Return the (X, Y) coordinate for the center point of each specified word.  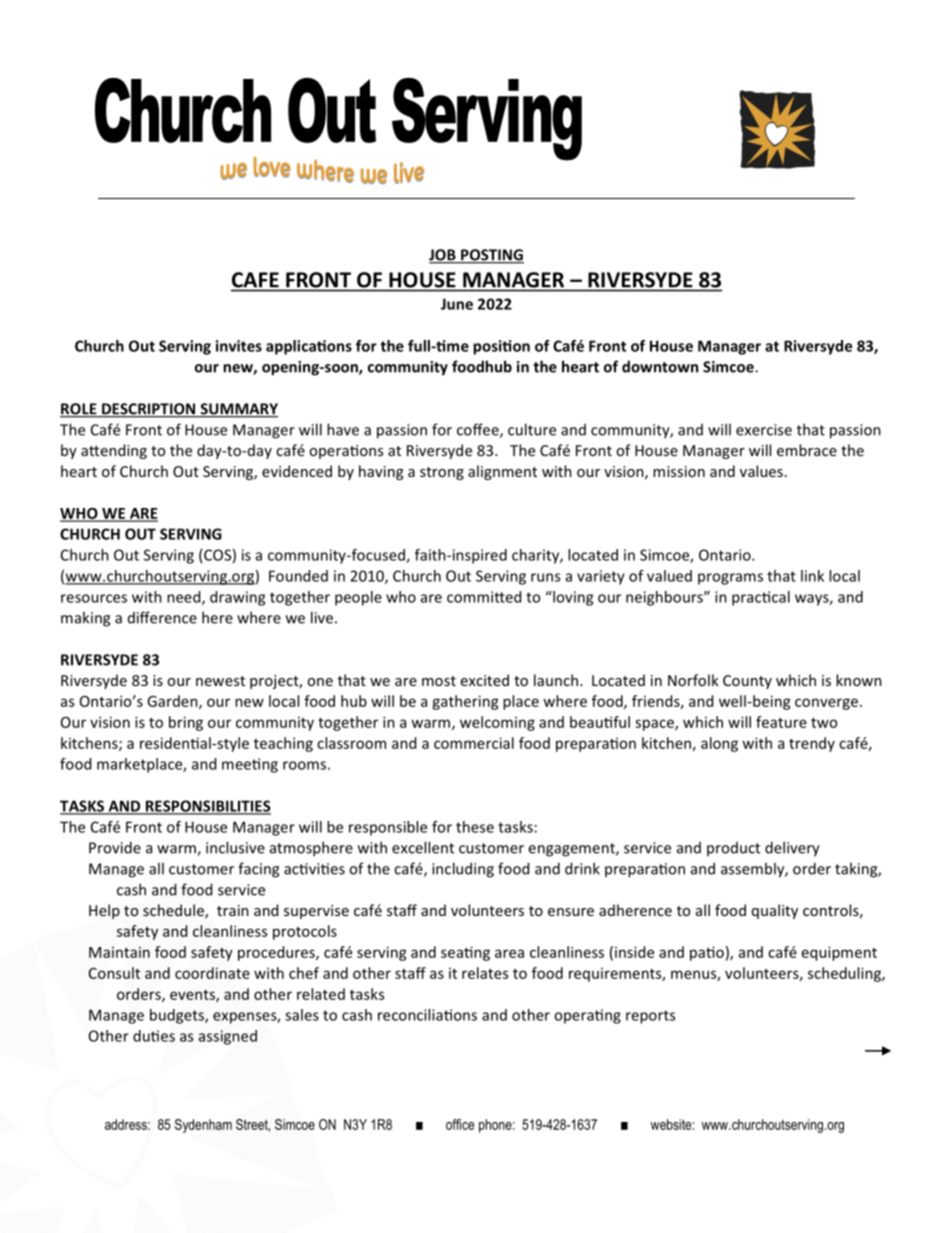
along (719, 744)
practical (761, 598)
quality (775, 911)
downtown (660, 366)
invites (239, 346)
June (457, 304)
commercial (474, 743)
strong (442, 473)
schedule (174, 911)
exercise (764, 430)
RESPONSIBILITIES (207, 807)
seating (465, 953)
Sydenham (203, 1126)
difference (162, 617)
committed (484, 597)
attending (114, 451)
